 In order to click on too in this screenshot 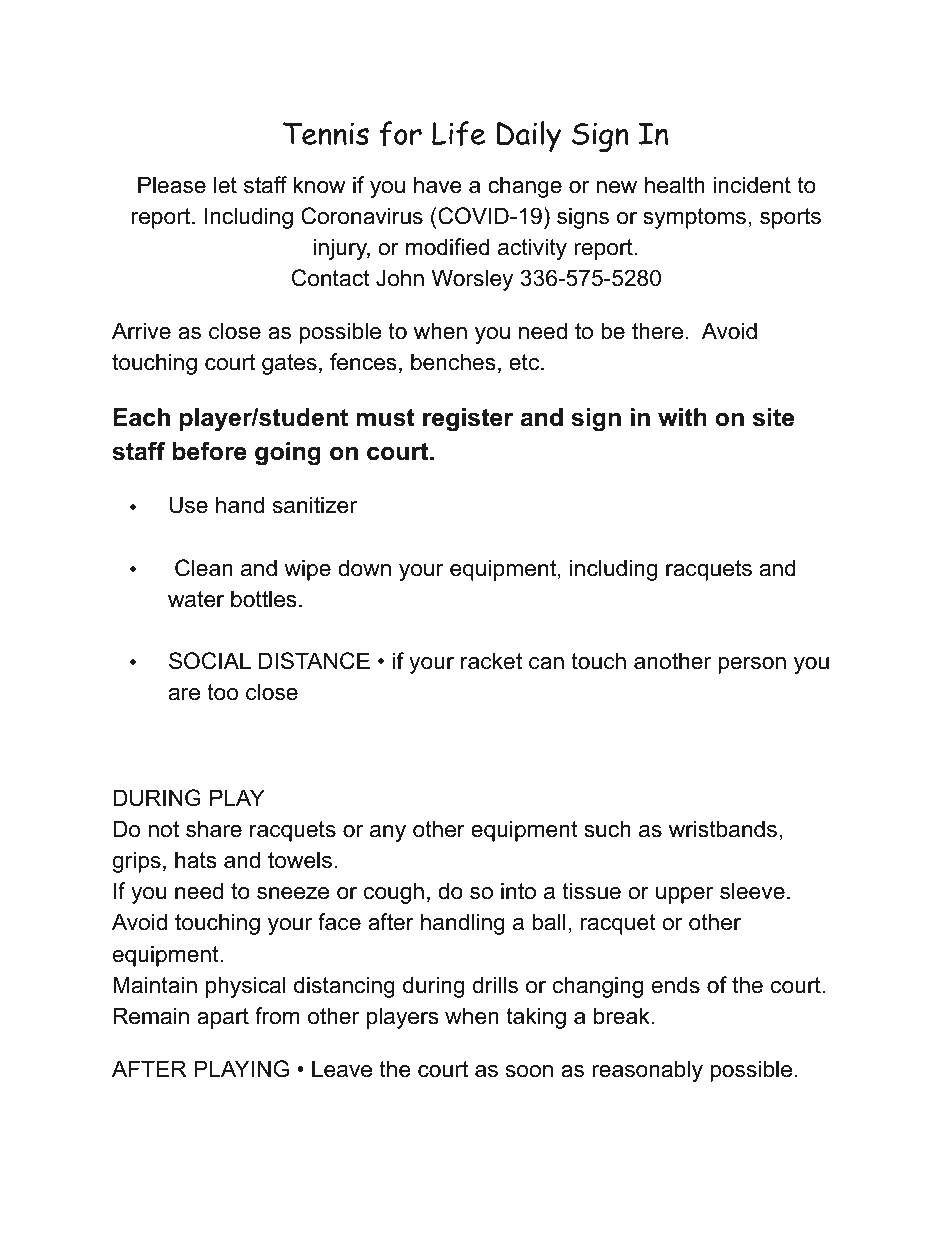, I will do `click(222, 692)`.
